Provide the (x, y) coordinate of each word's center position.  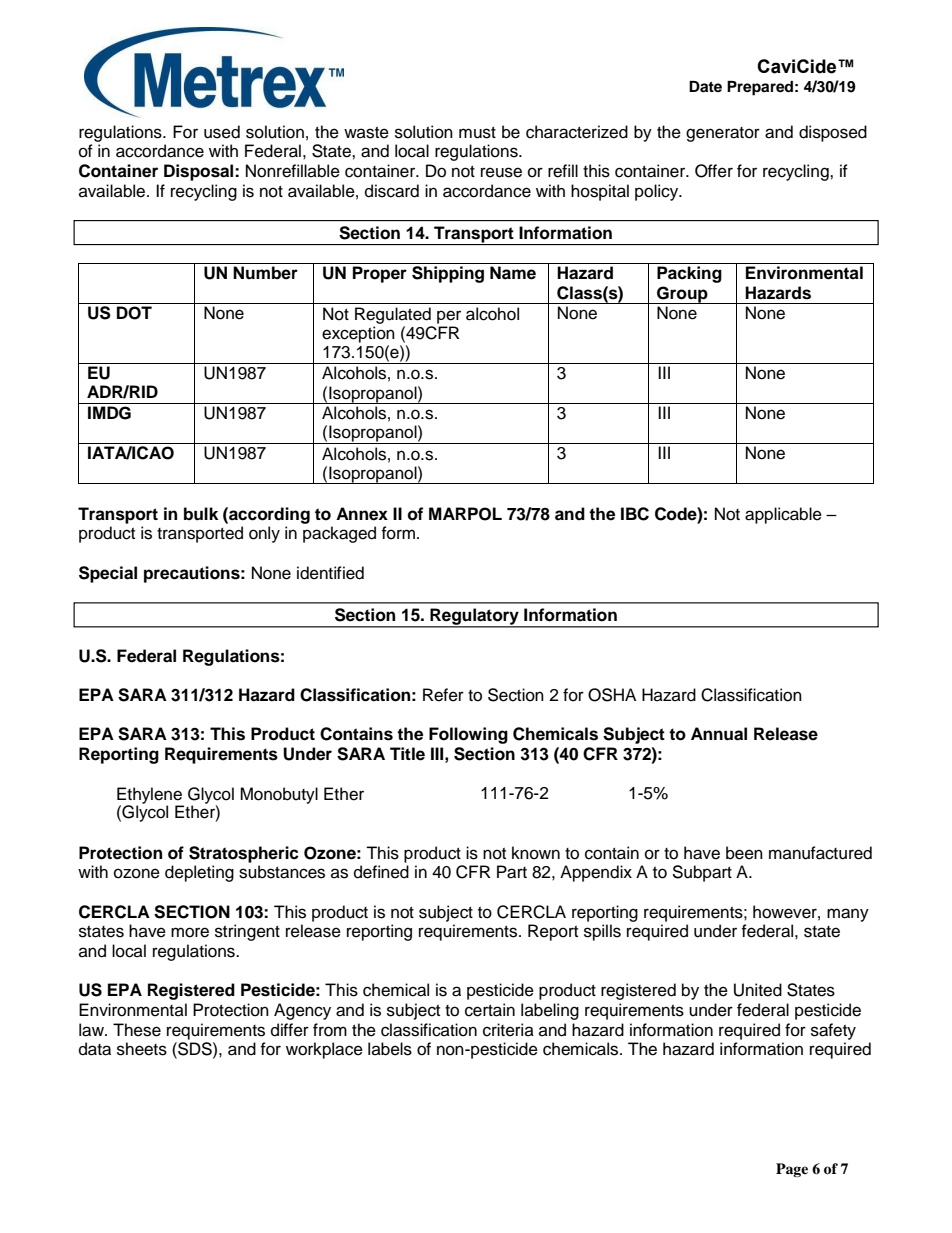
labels (390, 1049)
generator (723, 134)
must (477, 133)
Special (108, 574)
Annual (719, 734)
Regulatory (474, 617)
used (222, 132)
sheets (142, 1049)
